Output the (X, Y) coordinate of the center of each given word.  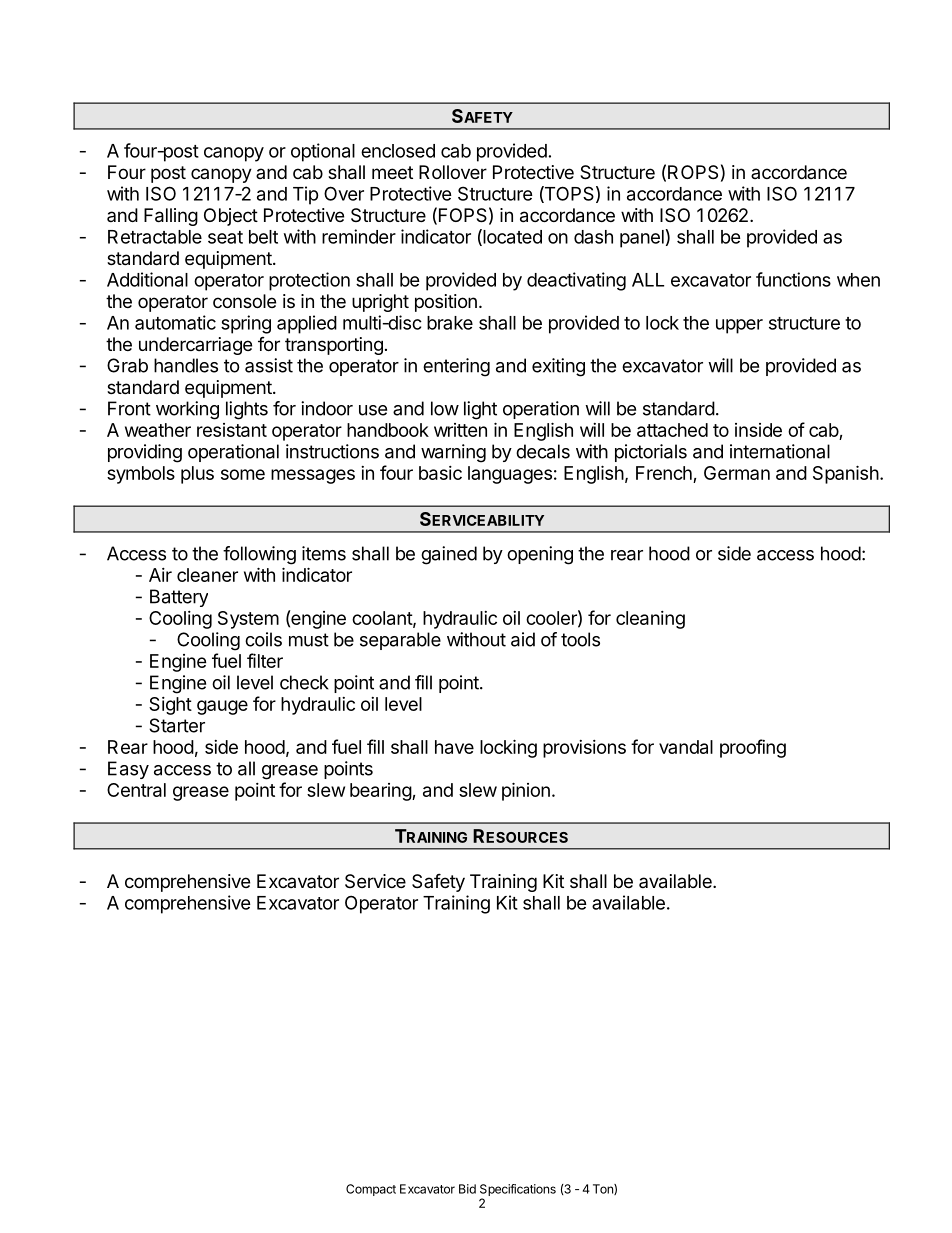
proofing (753, 748)
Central (136, 790)
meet (392, 172)
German (737, 473)
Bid (467, 1189)
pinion (526, 791)
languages (510, 475)
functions (793, 279)
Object (231, 217)
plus (197, 475)
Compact (371, 1190)
